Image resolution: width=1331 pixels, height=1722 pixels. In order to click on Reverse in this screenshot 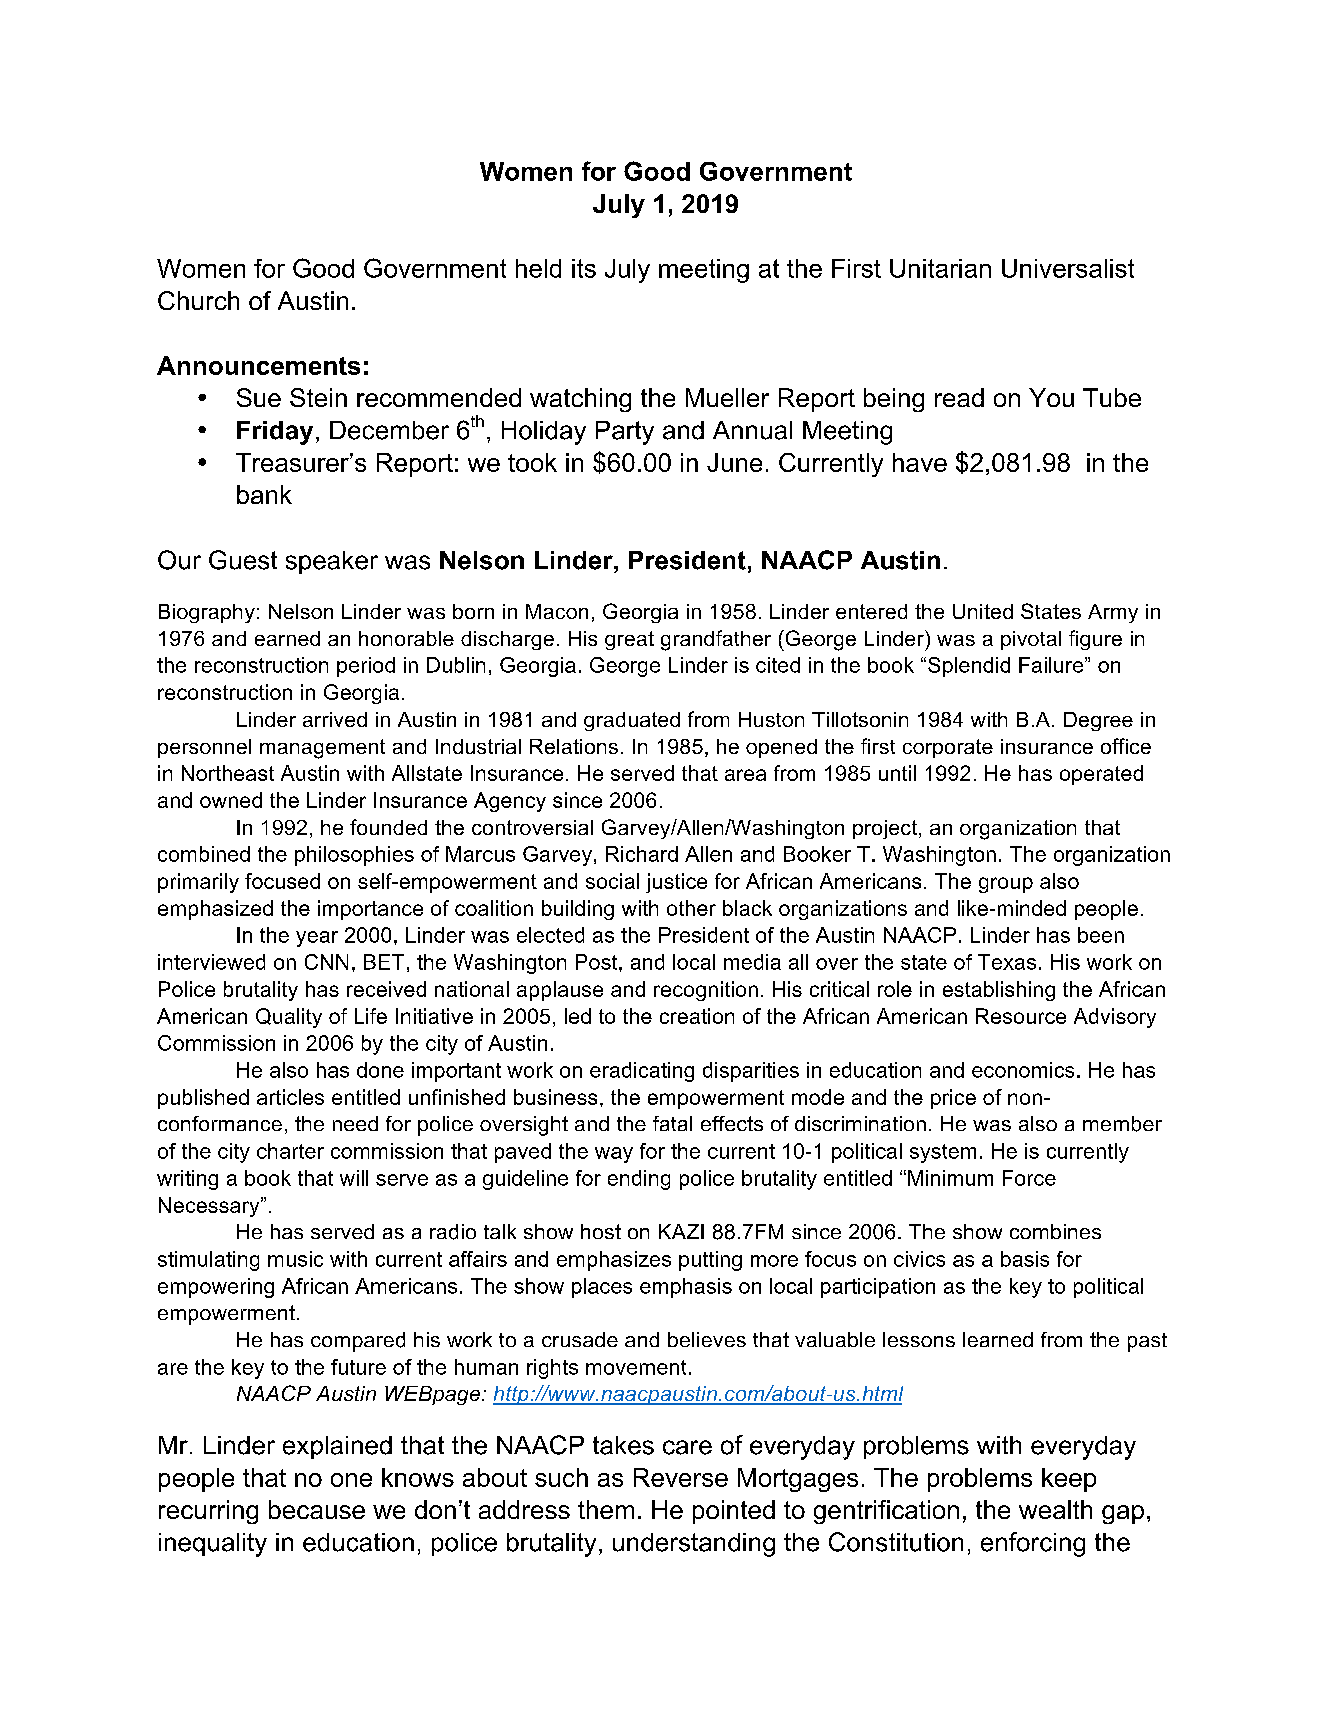, I will do `click(681, 1477)`.
